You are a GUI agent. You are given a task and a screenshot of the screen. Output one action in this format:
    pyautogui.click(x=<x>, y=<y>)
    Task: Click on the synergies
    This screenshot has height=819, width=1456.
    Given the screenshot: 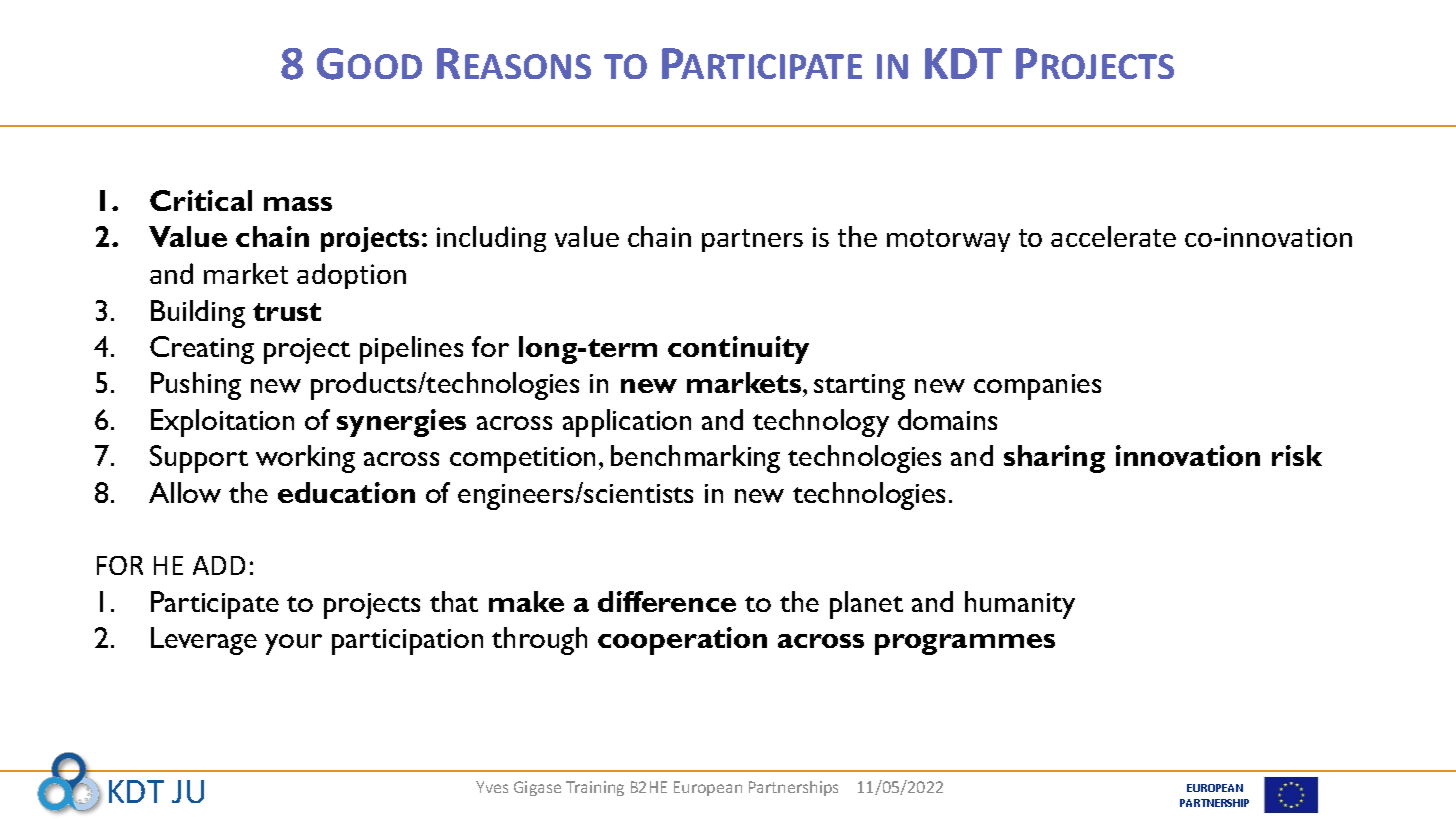 What is the action you would take?
    pyautogui.click(x=401, y=423)
